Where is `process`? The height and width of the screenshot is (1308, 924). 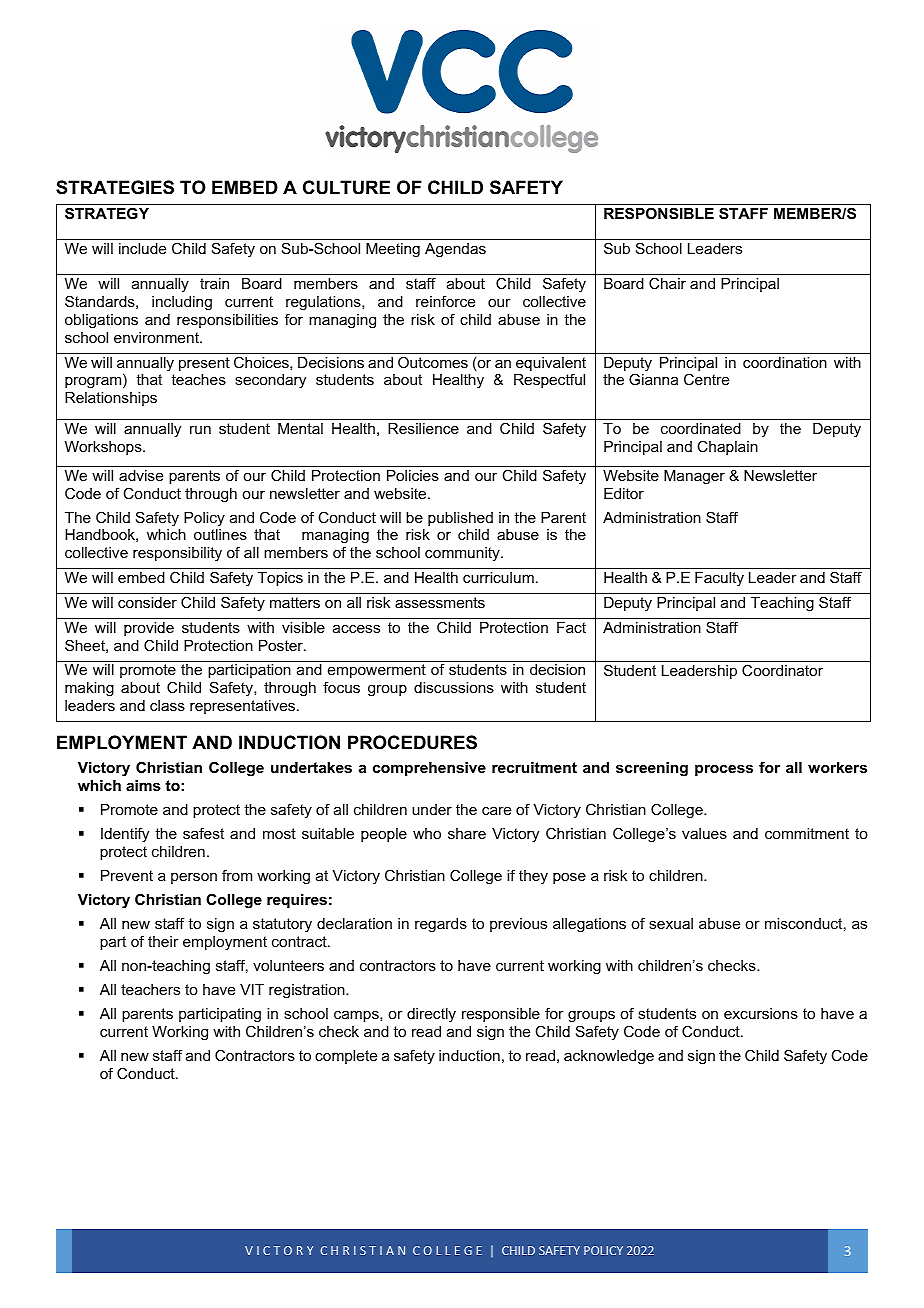 process is located at coordinates (724, 770).
